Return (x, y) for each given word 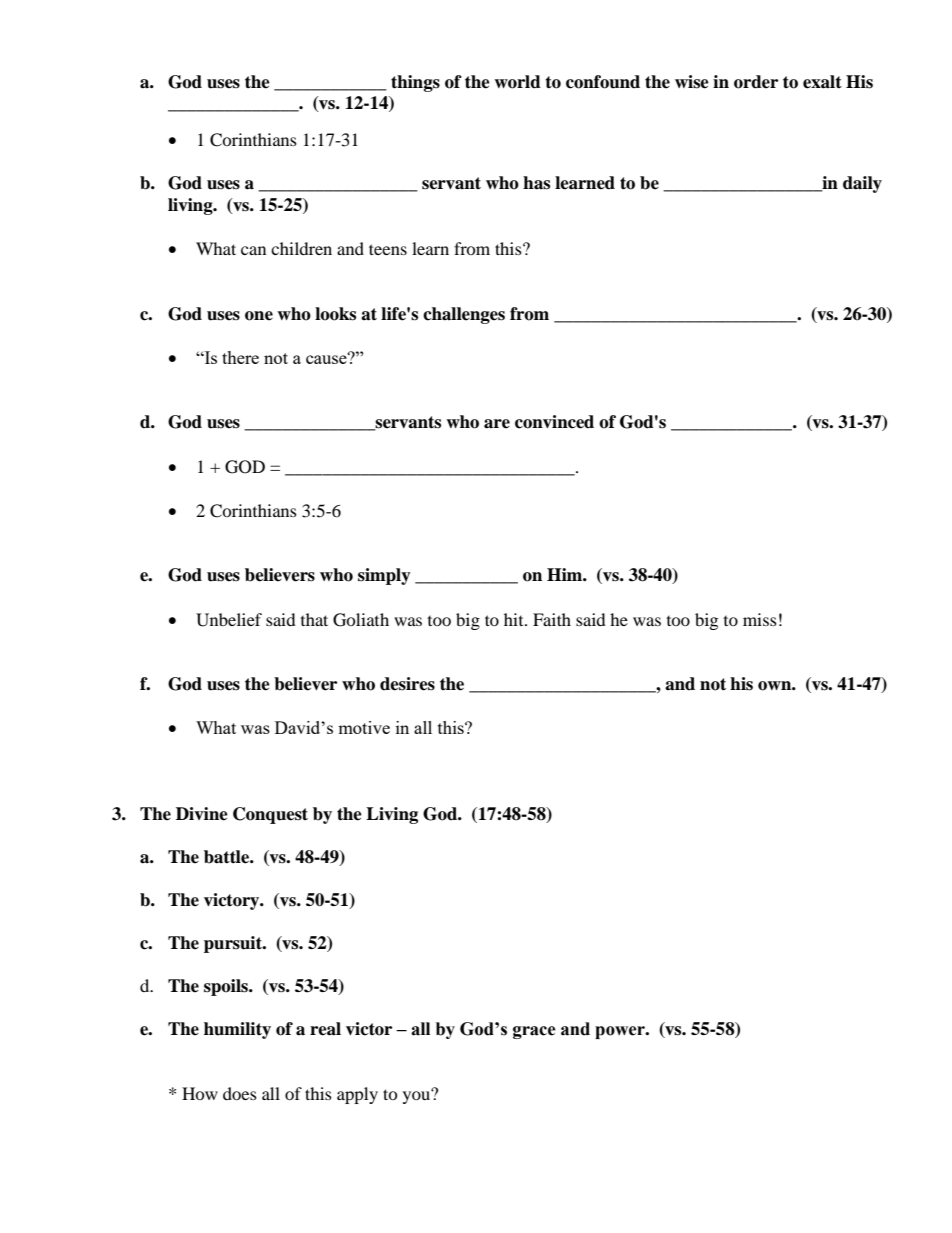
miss (760, 619)
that (314, 619)
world (517, 82)
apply (357, 1095)
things (415, 83)
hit (515, 619)
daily (862, 184)
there (240, 357)
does (240, 1093)
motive (364, 727)
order (756, 82)
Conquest (270, 815)
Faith (552, 619)
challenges (464, 315)
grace (534, 1032)
